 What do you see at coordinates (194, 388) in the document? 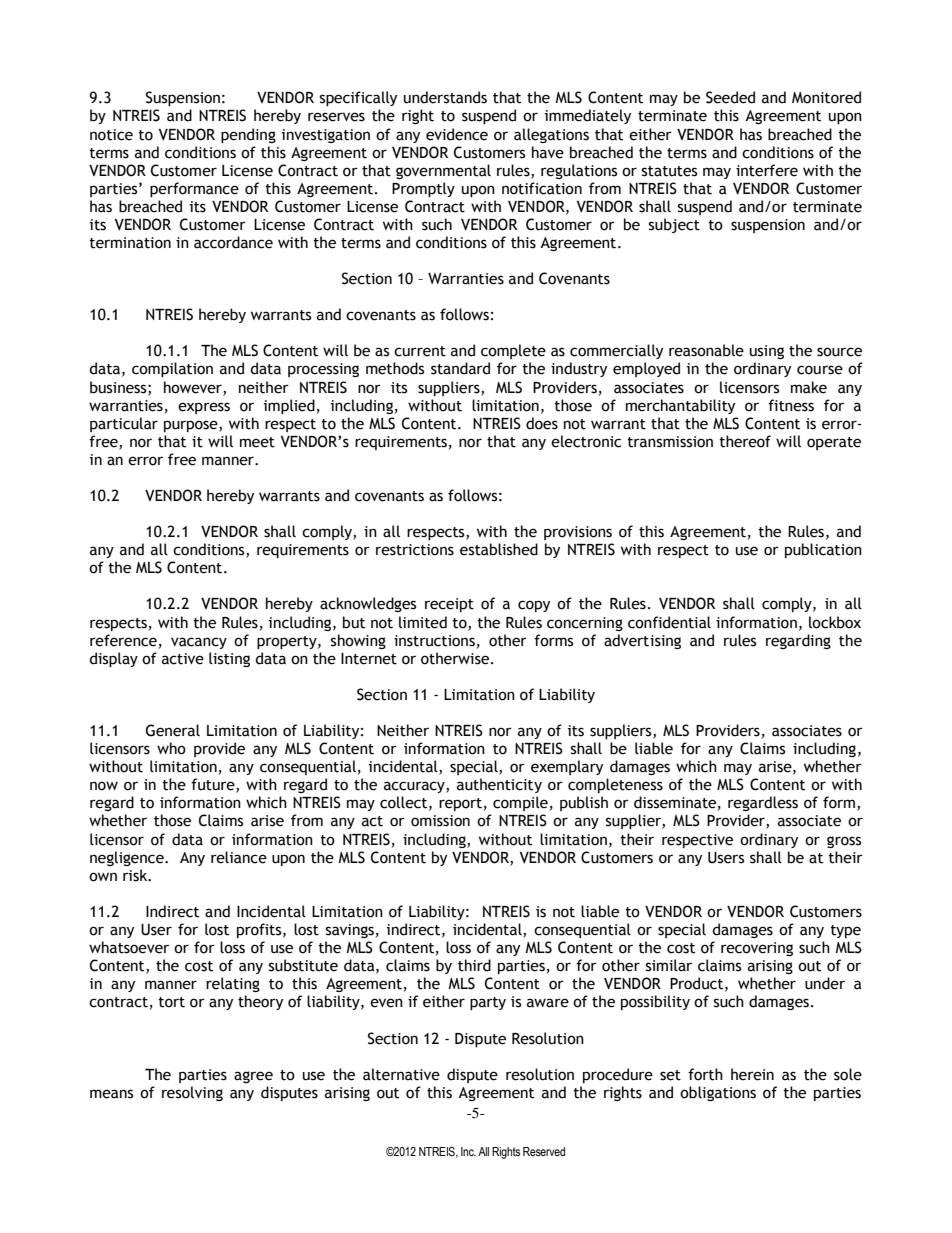
I see `however` at bounding box center [194, 388].
